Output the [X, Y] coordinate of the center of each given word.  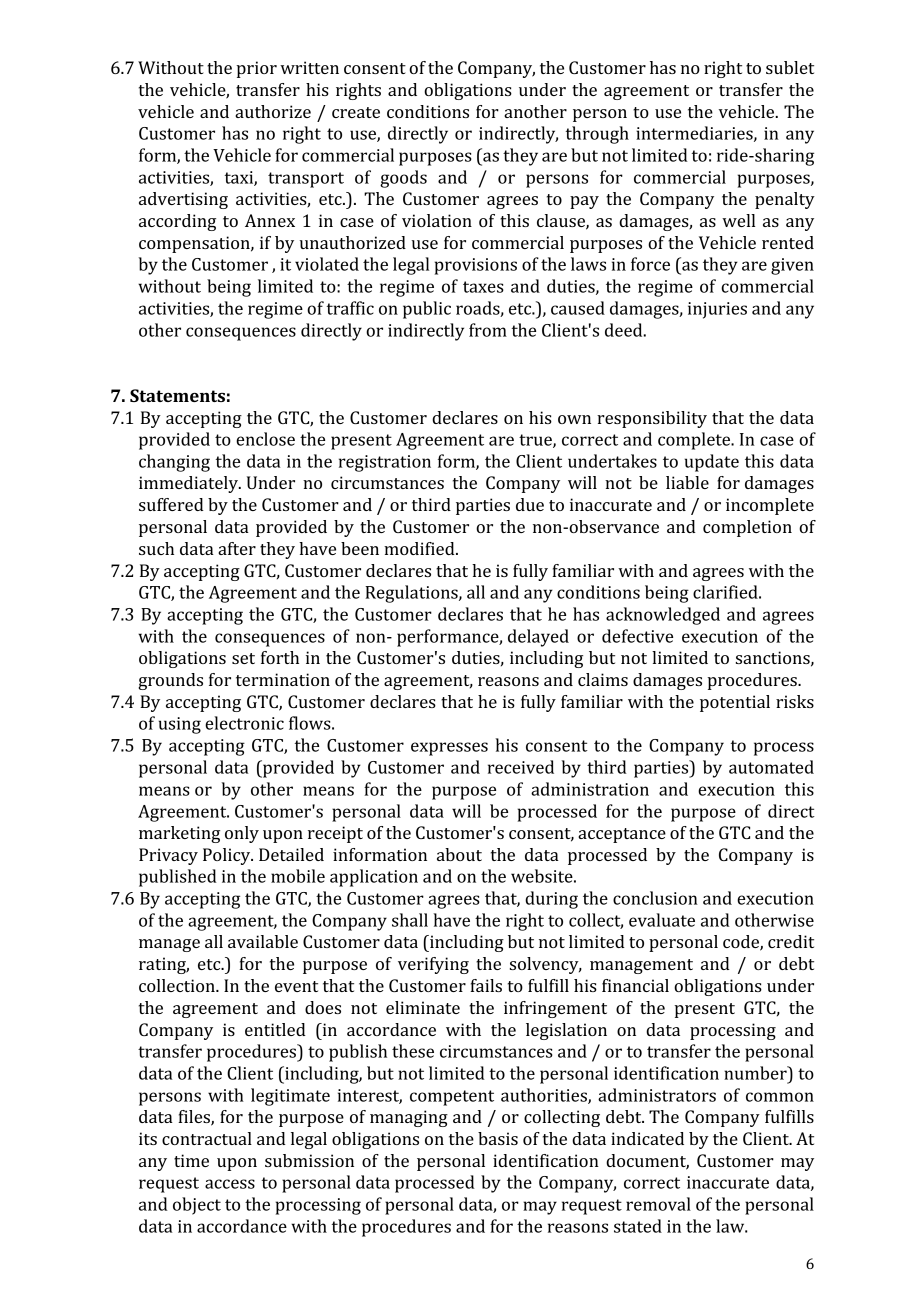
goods [403, 179]
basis [498, 1138]
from [488, 330]
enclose [265, 439]
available [263, 941]
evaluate [662, 920]
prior [256, 69]
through [597, 135]
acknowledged [663, 616]
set [243, 658]
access [230, 1184]
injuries [717, 310]
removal [658, 1204]
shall [410, 920]
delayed [538, 638]
